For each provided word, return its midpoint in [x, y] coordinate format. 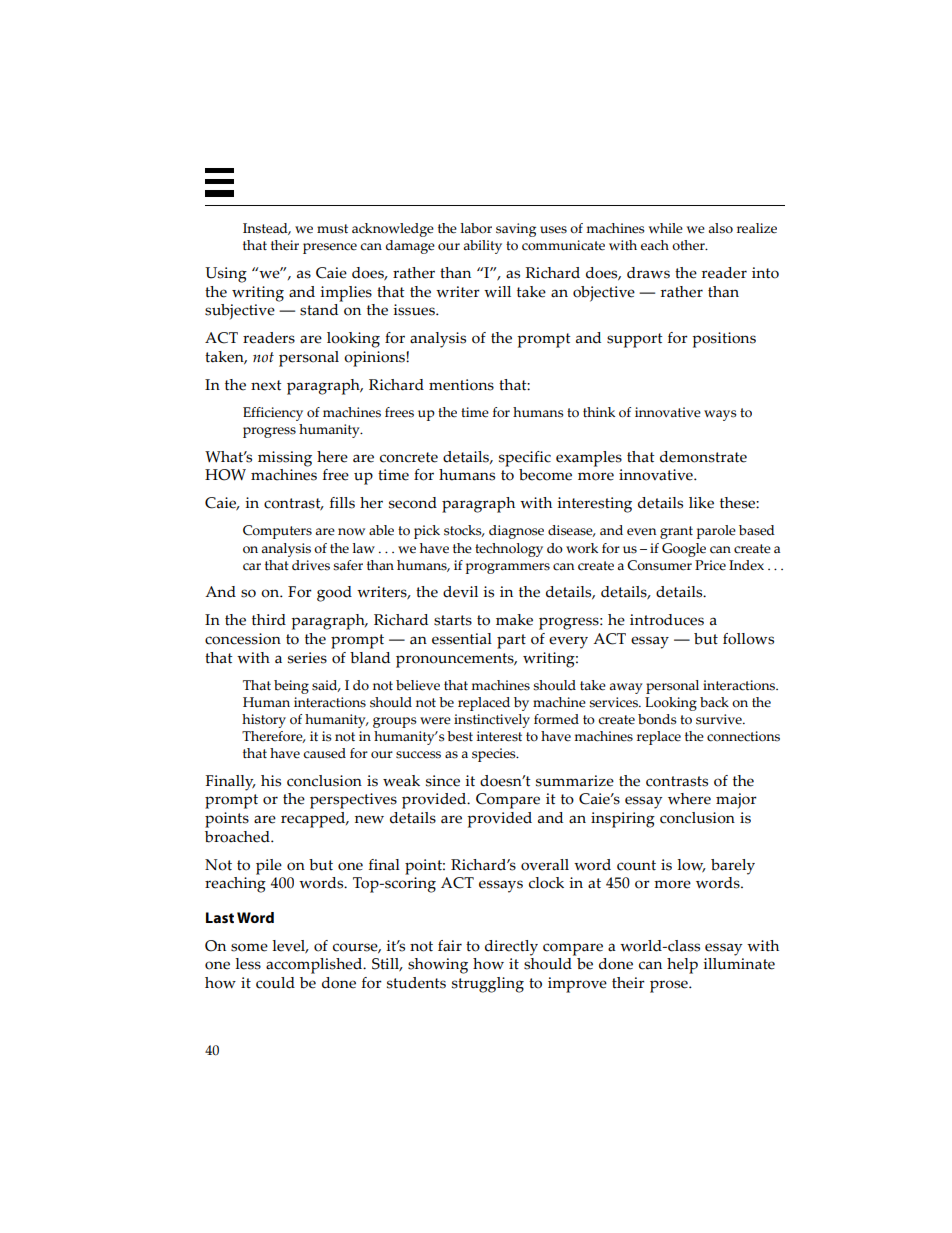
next [266, 385]
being [291, 687]
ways [720, 415]
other [689, 245]
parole [716, 532]
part [511, 641]
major [736, 801]
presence [330, 248]
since [443, 781]
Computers [277, 532]
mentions [461, 385]
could [275, 983]
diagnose [516, 532]
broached [238, 837]
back [714, 702]
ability [482, 247]
